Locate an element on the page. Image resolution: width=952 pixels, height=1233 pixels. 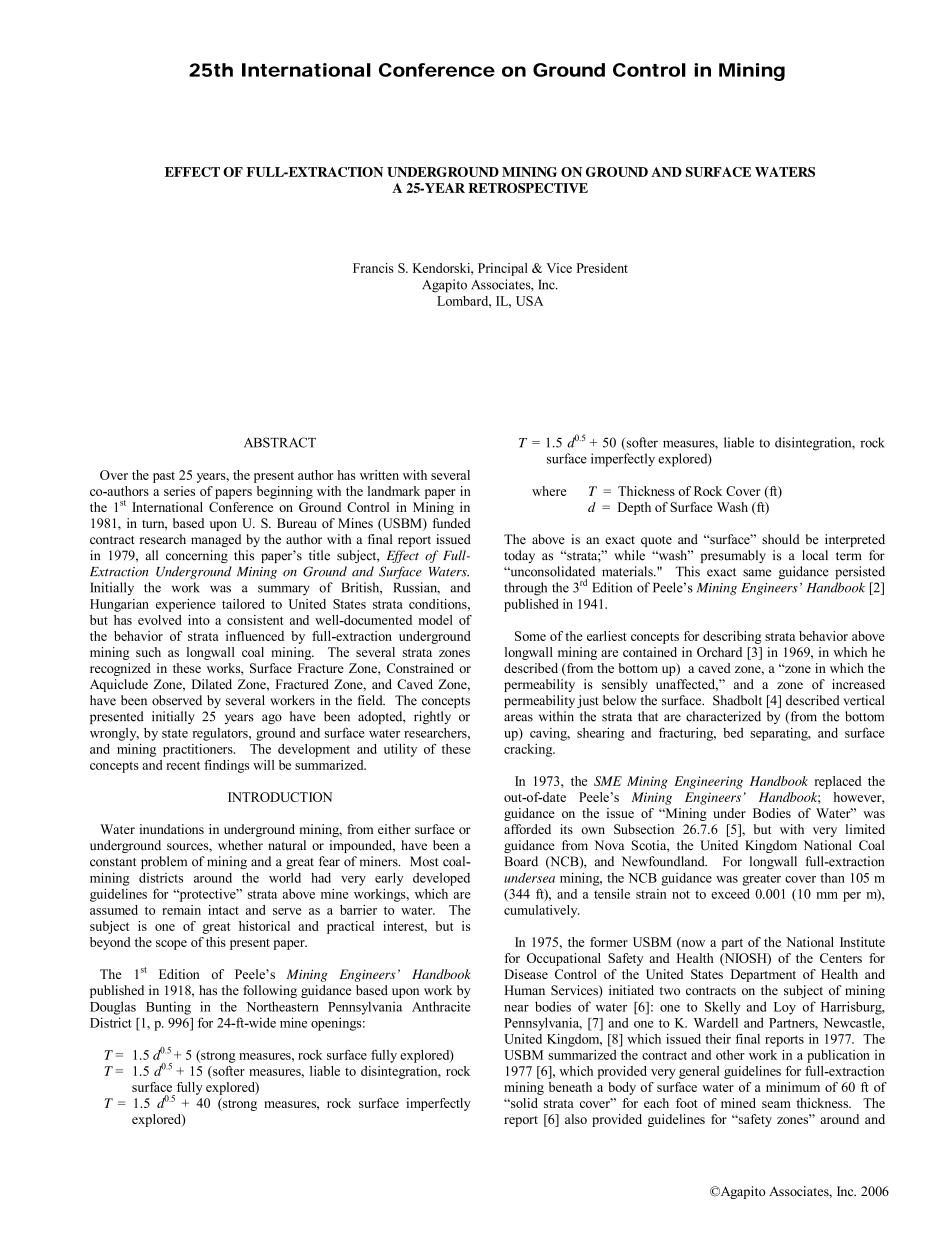
funded is located at coordinates (451, 523).
